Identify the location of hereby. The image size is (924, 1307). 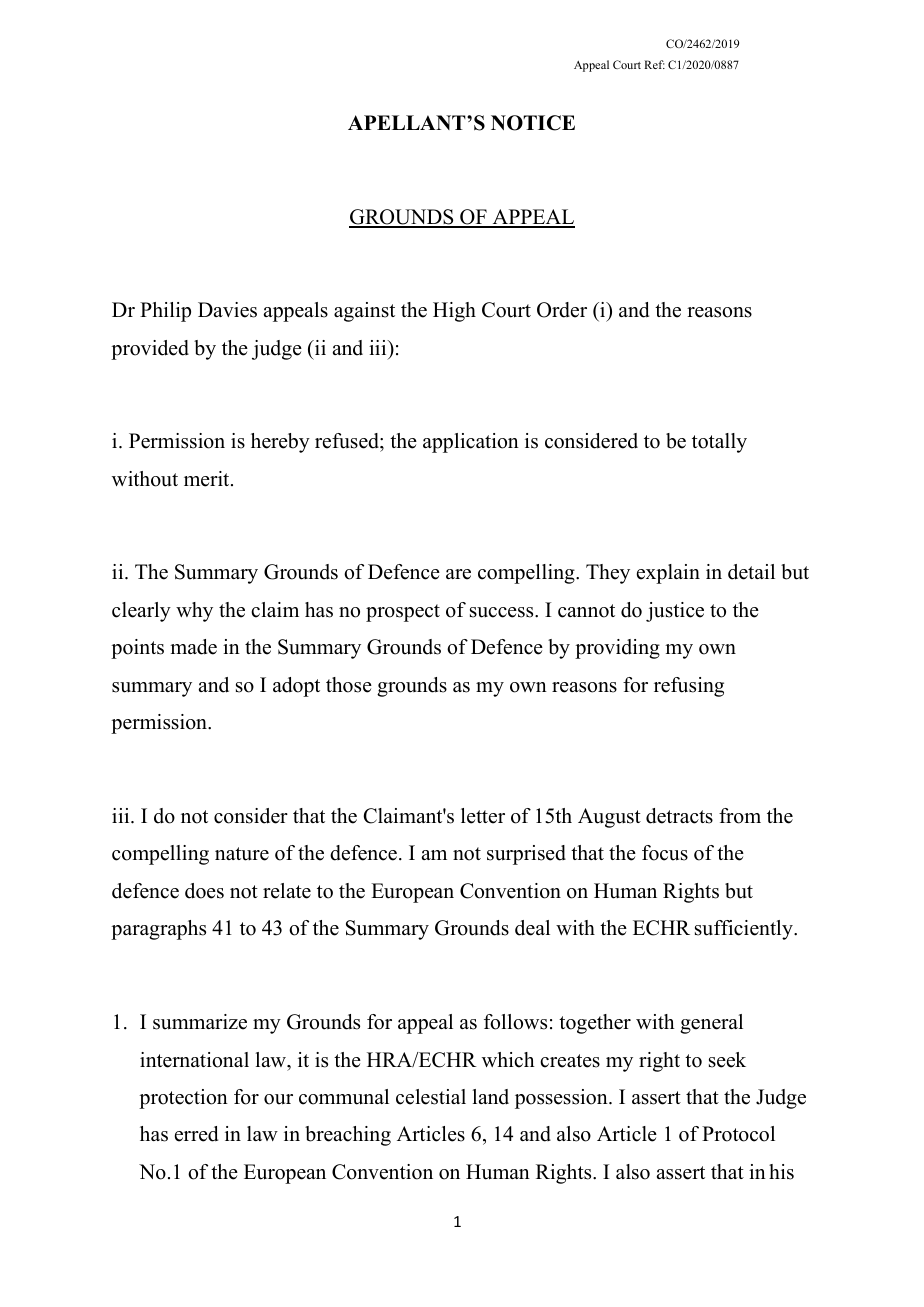
(280, 443).
